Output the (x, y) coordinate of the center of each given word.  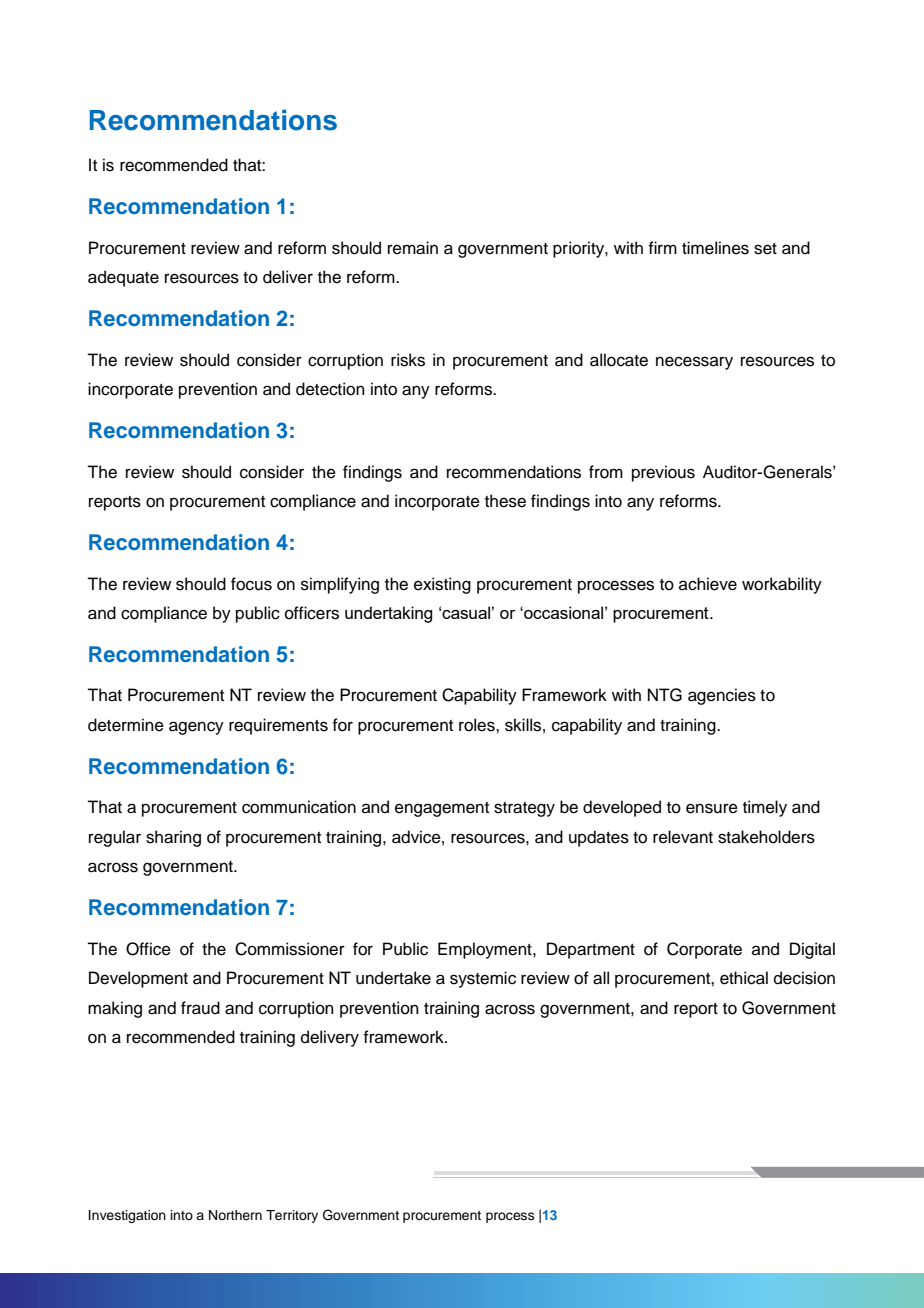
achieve (708, 584)
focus (251, 584)
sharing (173, 838)
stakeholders (766, 837)
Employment (486, 950)
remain (413, 248)
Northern (235, 1215)
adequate (123, 278)
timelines (715, 248)
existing (442, 585)
